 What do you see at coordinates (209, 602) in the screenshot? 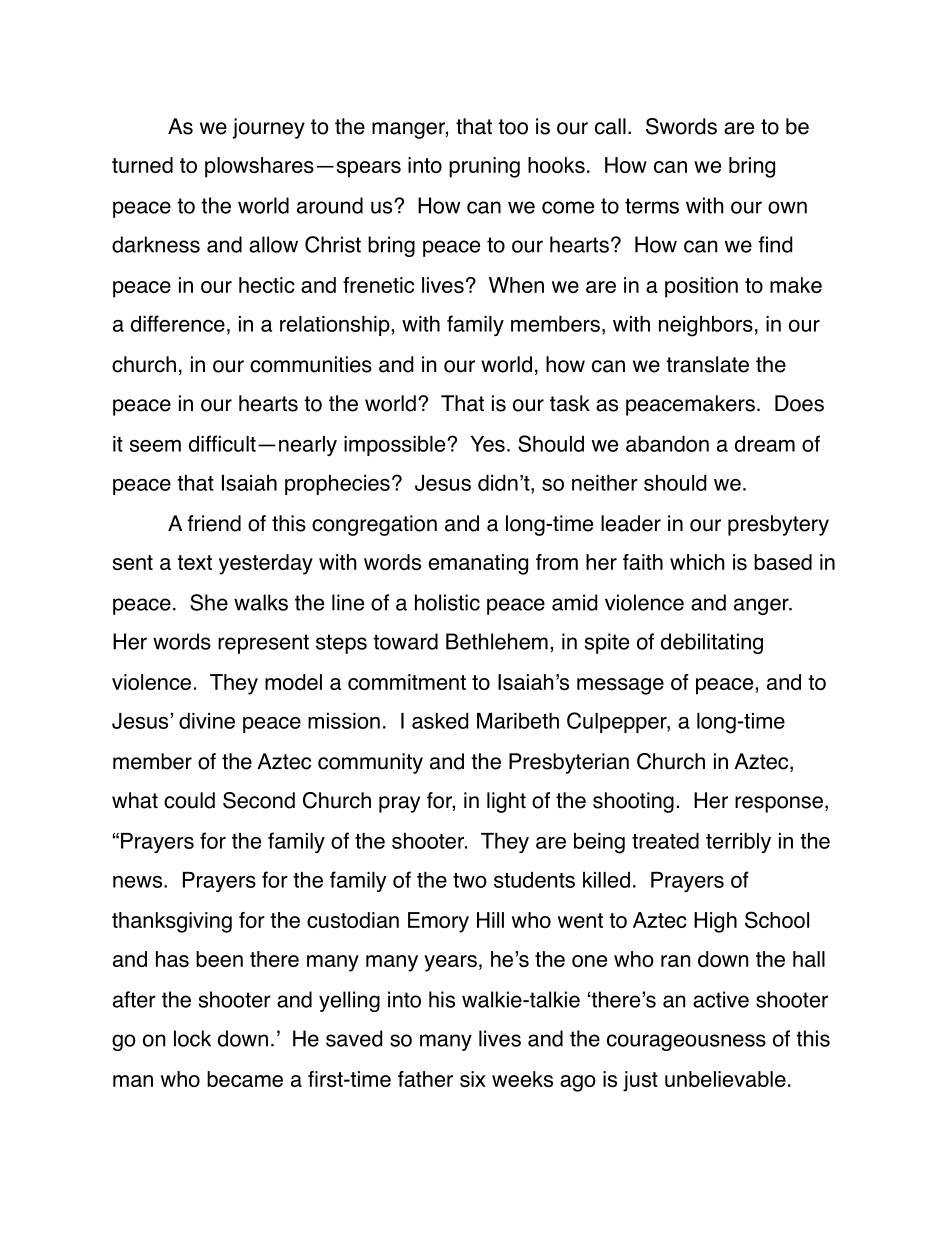
I see `She` at bounding box center [209, 602].
